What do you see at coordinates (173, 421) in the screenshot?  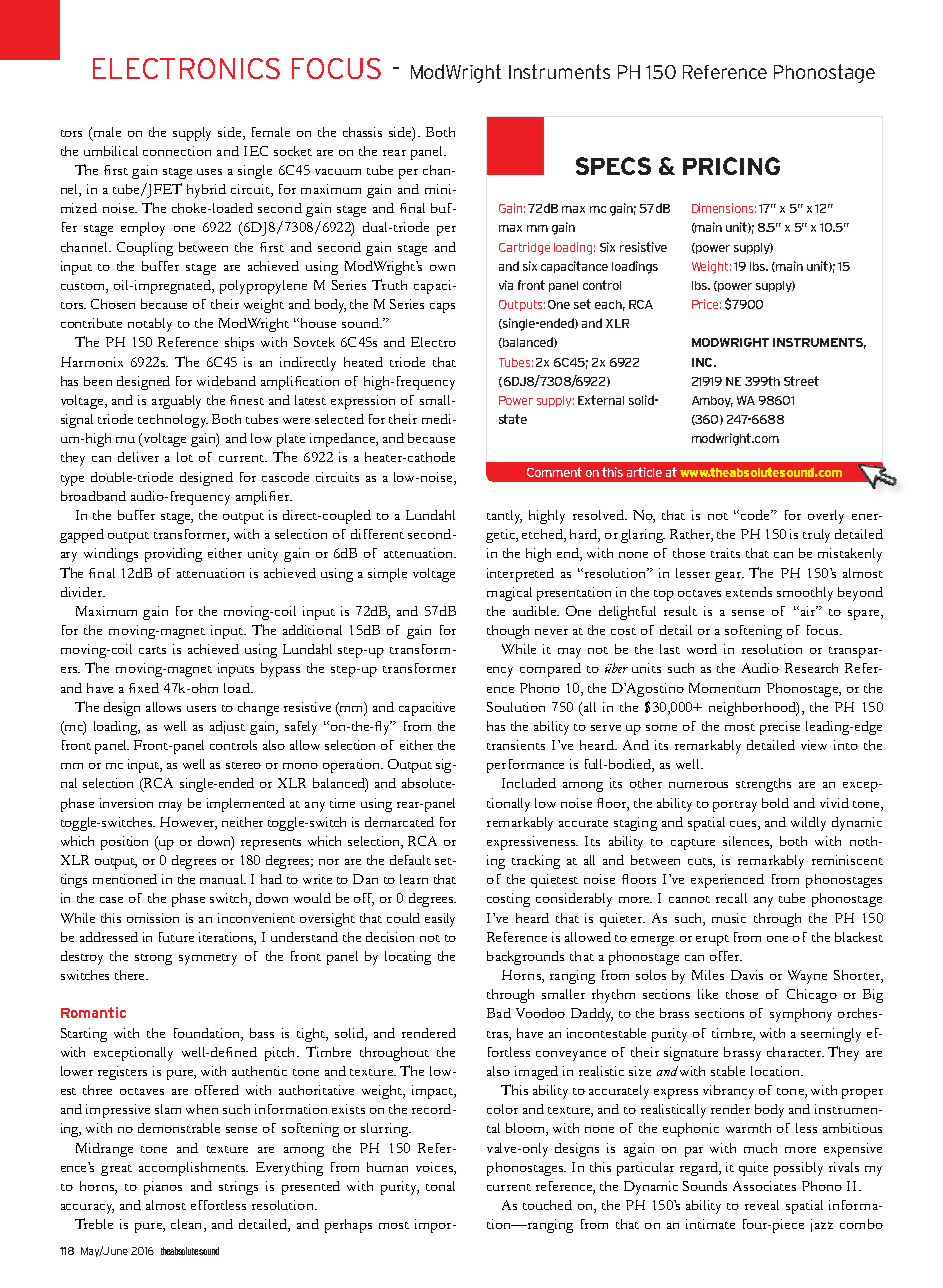 I see `technology` at bounding box center [173, 421].
